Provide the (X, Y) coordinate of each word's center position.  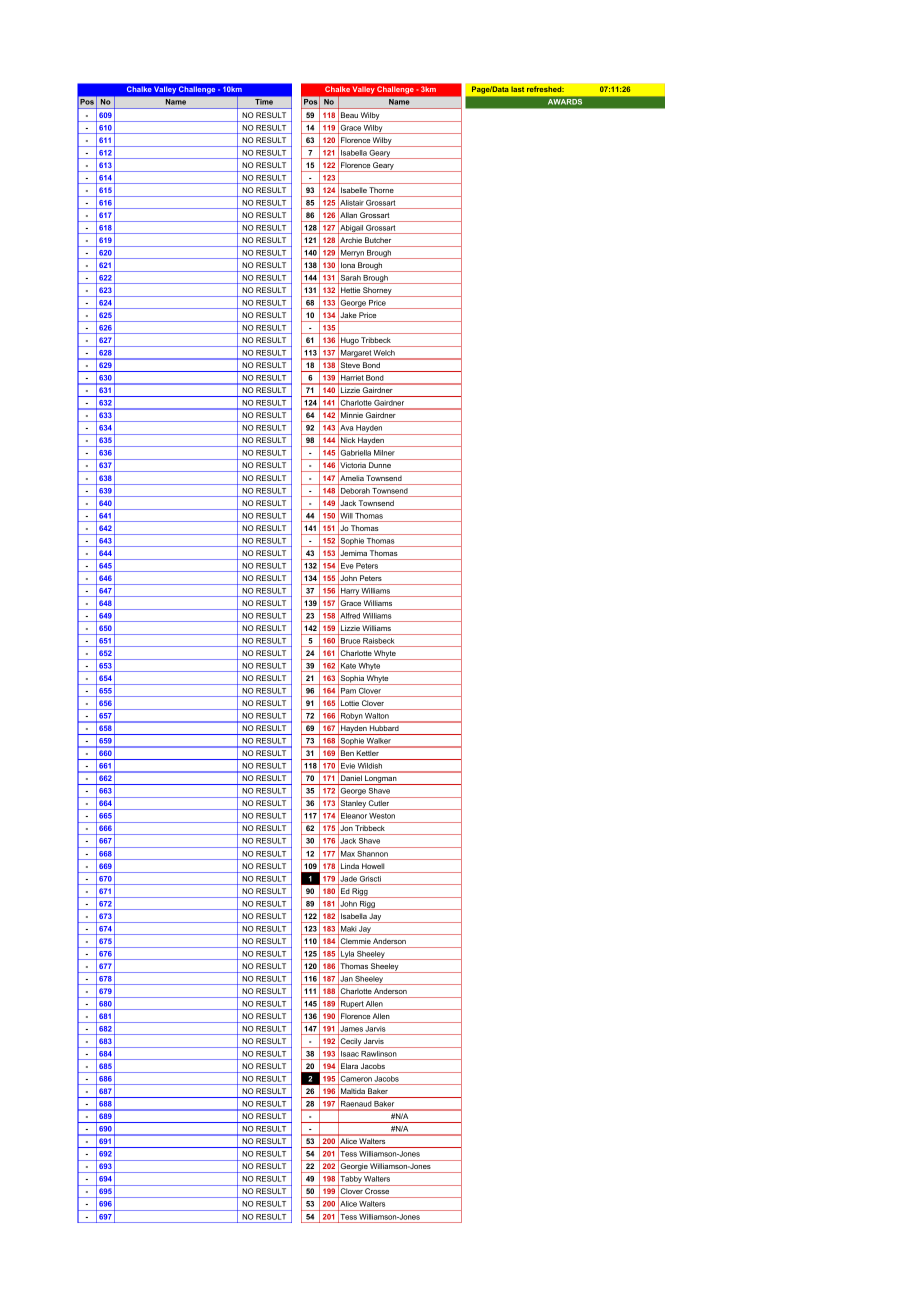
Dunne (380, 465)
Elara (349, 1066)
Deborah (355, 491)
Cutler (379, 803)
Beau (349, 115)
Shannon (373, 854)
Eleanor (354, 816)
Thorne (382, 190)
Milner (384, 453)
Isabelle (354, 190)
